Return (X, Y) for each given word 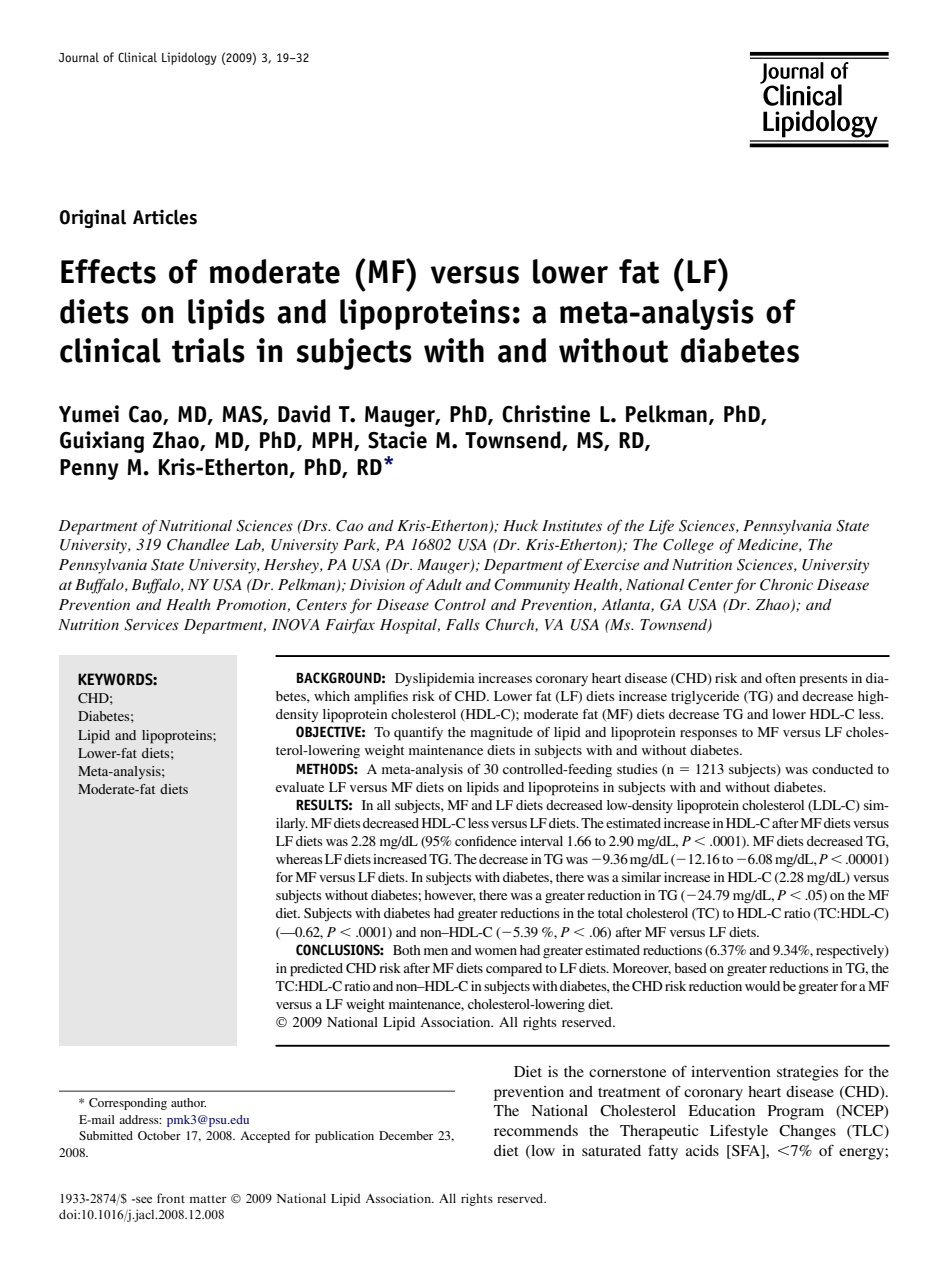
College (688, 546)
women (496, 951)
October (159, 1135)
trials (208, 350)
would (762, 986)
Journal (79, 57)
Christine (546, 414)
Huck (520, 525)
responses (708, 735)
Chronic (786, 585)
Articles (165, 217)
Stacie (397, 440)
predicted (316, 970)
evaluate (300, 787)
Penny (89, 469)
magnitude (501, 734)
